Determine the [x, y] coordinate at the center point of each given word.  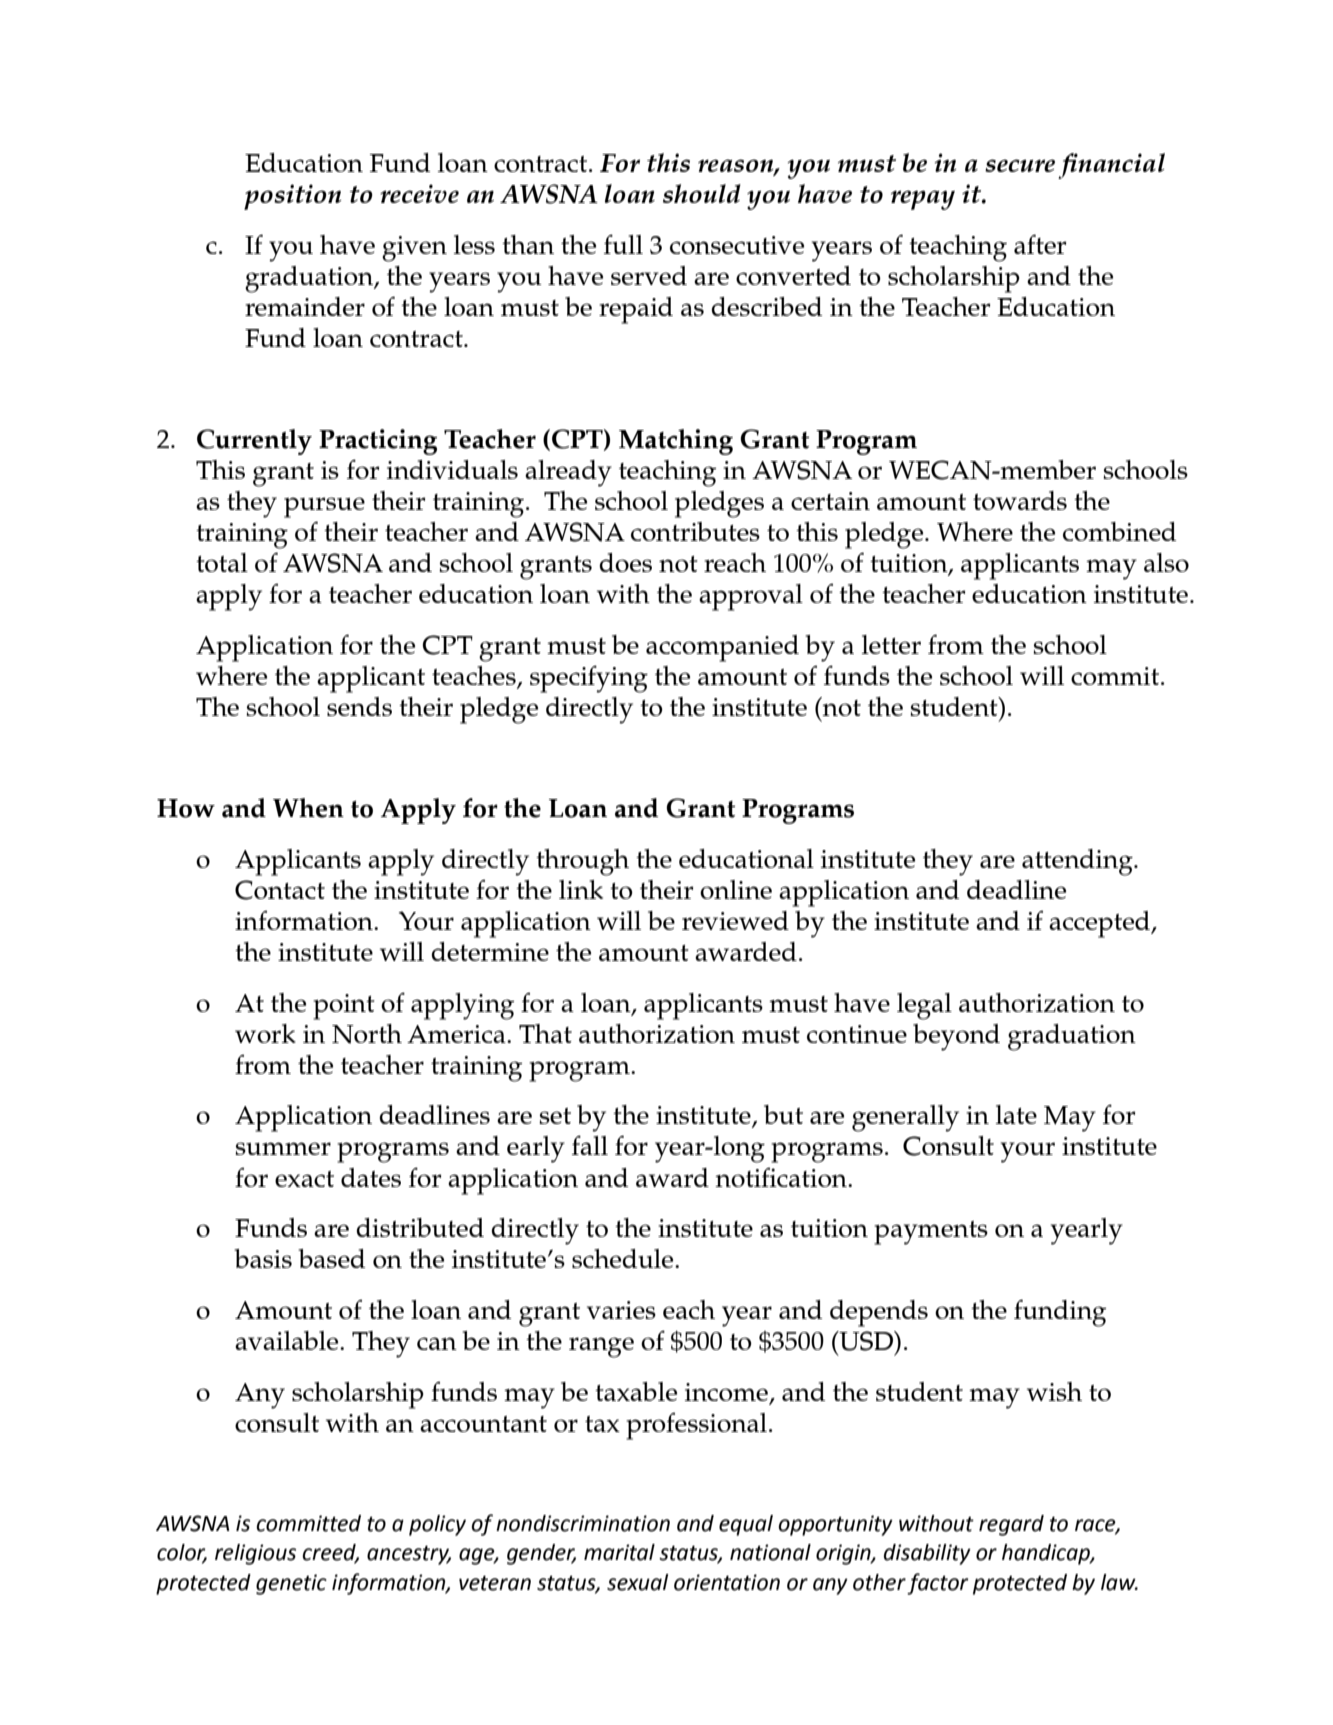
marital [619, 1552]
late [1016, 1114]
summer [283, 1148]
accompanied [722, 648]
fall [590, 1145]
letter [891, 644]
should [702, 193]
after [1040, 244]
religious [255, 1554]
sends [359, 706]
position [293, 197]
